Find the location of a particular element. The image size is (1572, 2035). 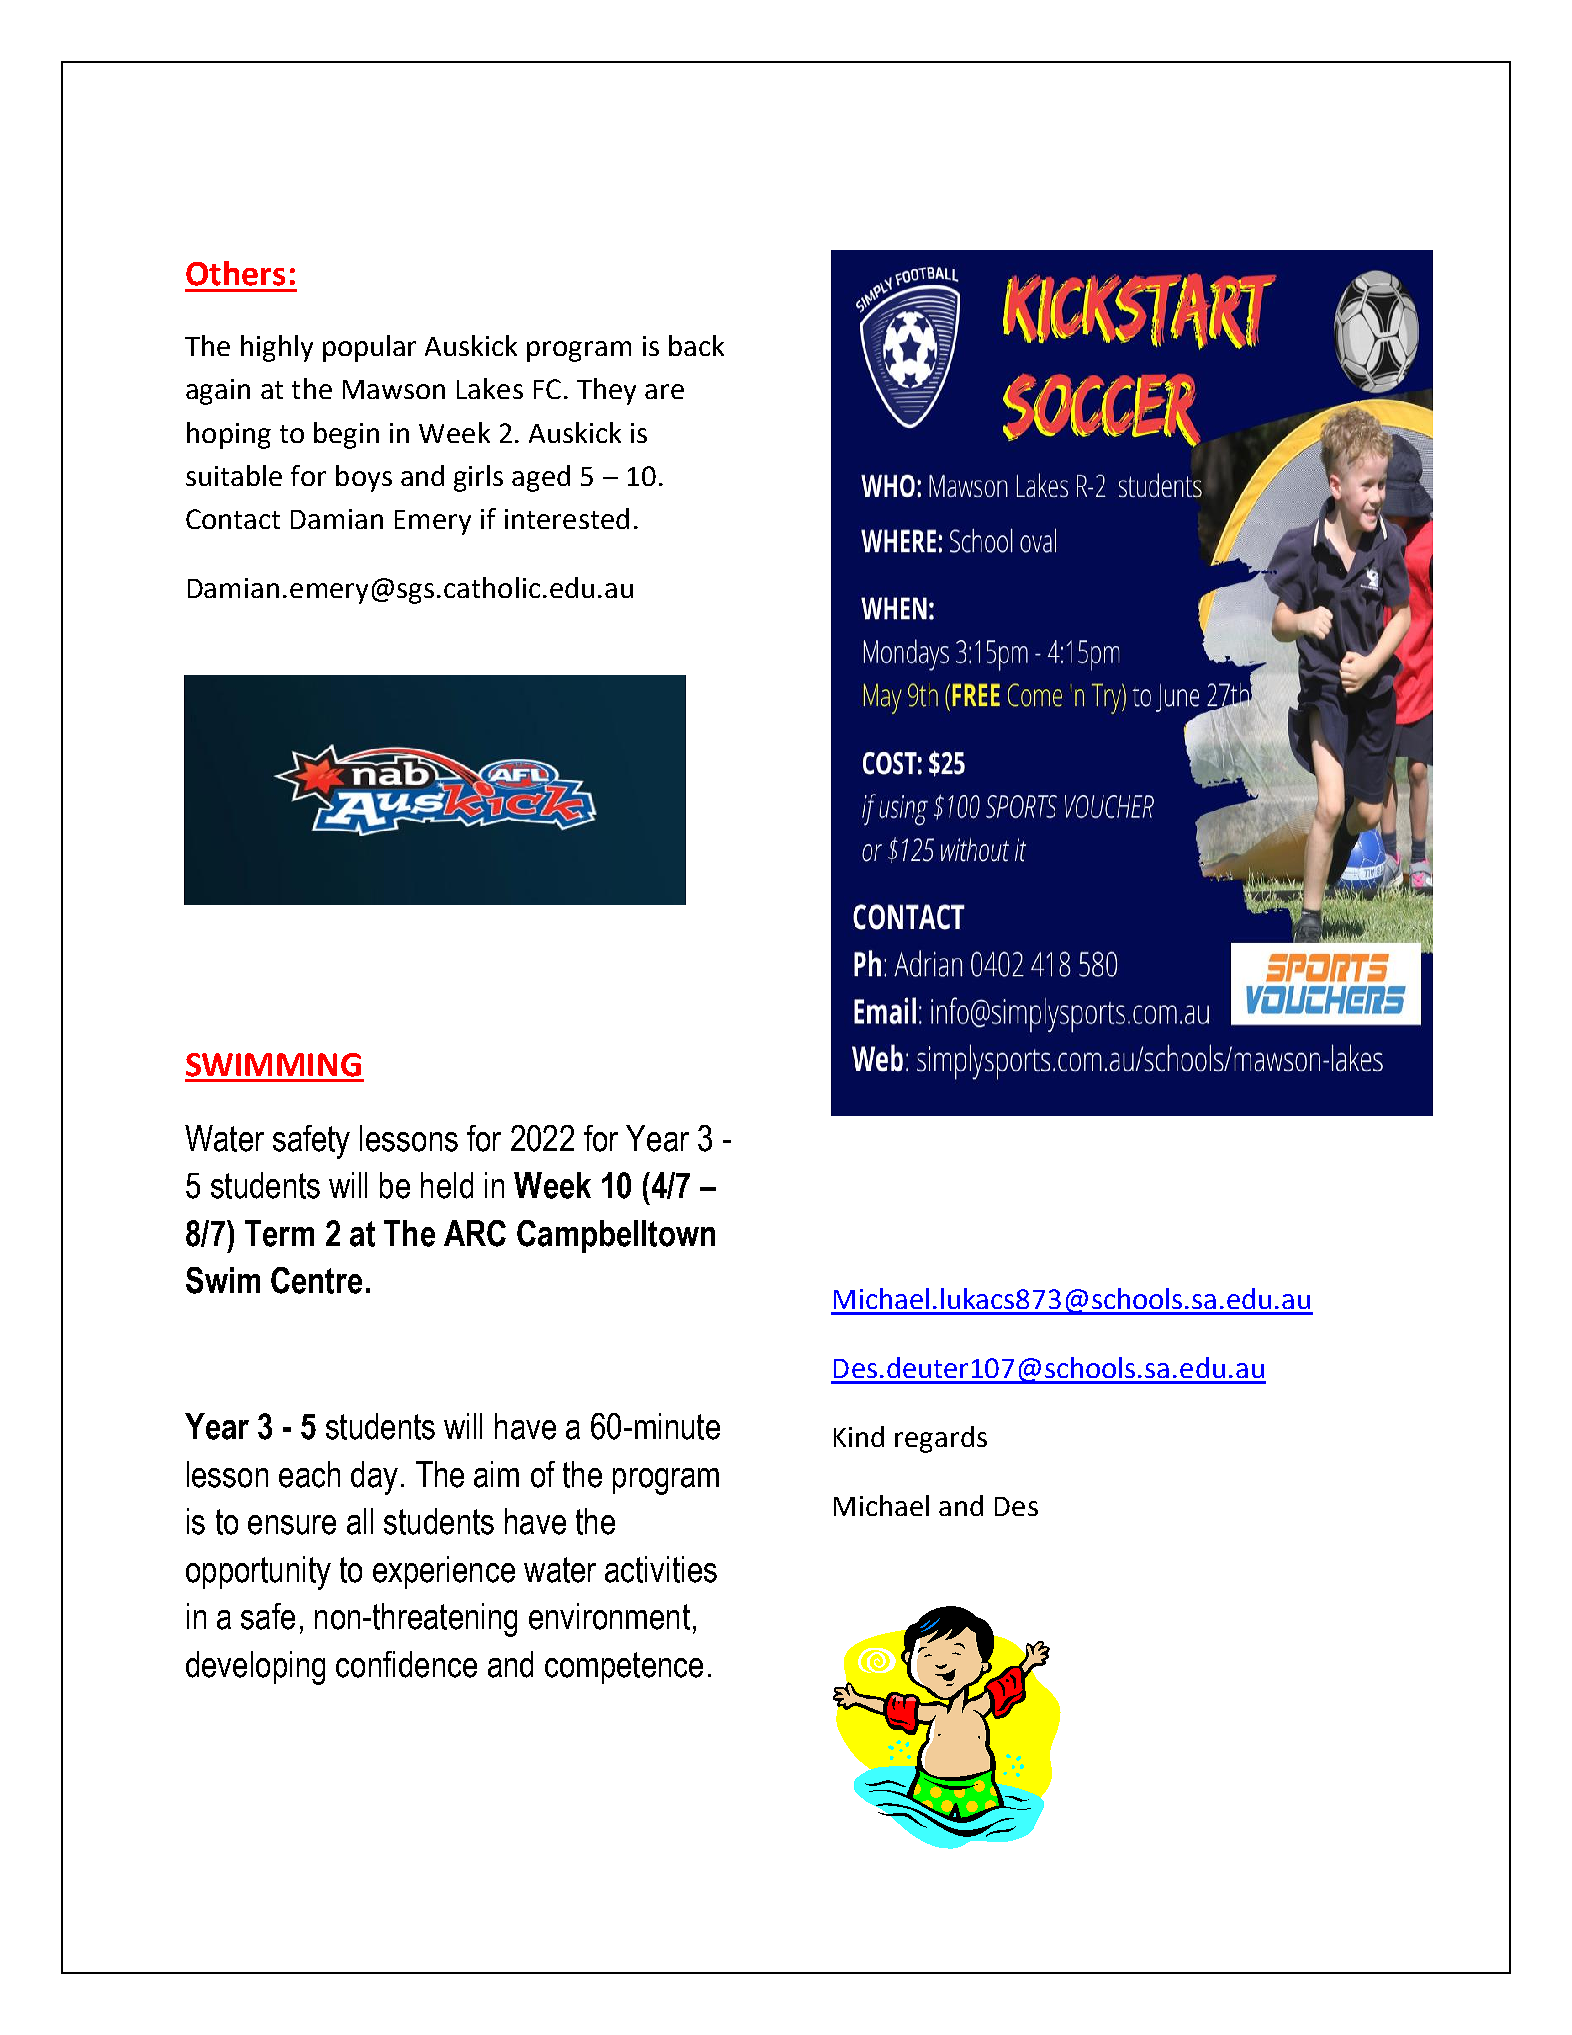

are is located at coordinates (664, 391).
